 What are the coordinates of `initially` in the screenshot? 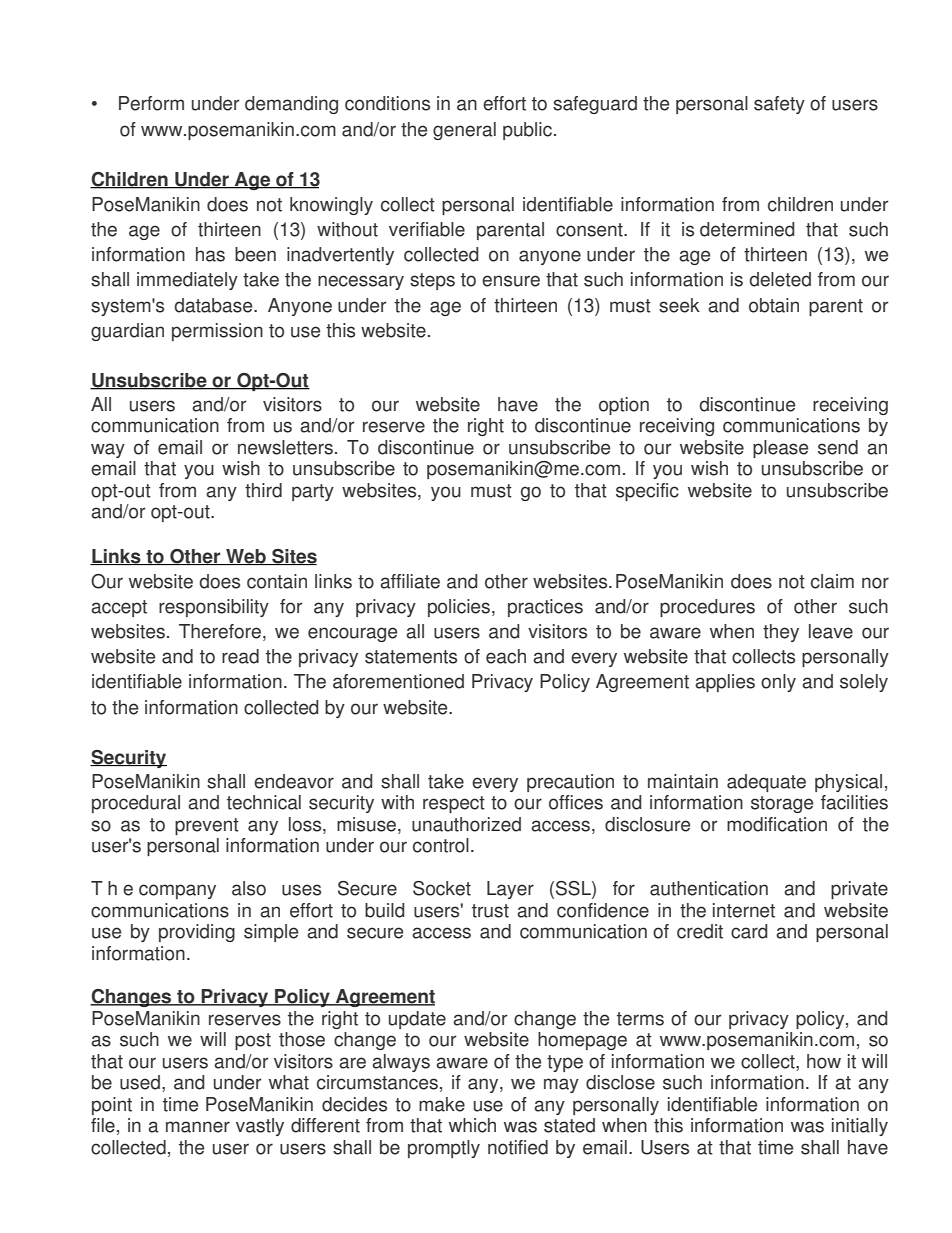 It's located at (860, 1127).
